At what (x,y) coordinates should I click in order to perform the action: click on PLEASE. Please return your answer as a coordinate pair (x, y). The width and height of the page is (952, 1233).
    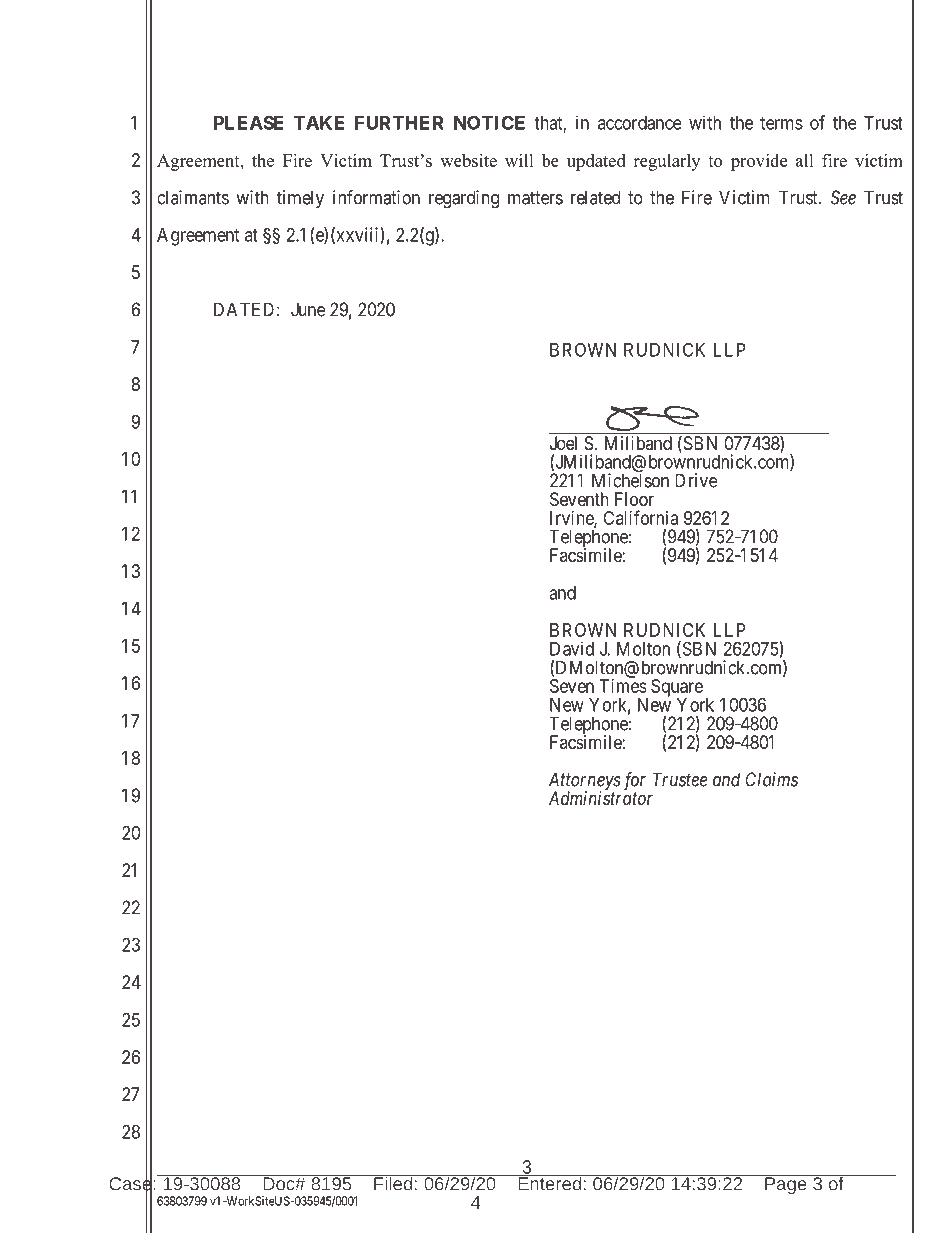
    Looking at the image, I should click on (249, 122).
